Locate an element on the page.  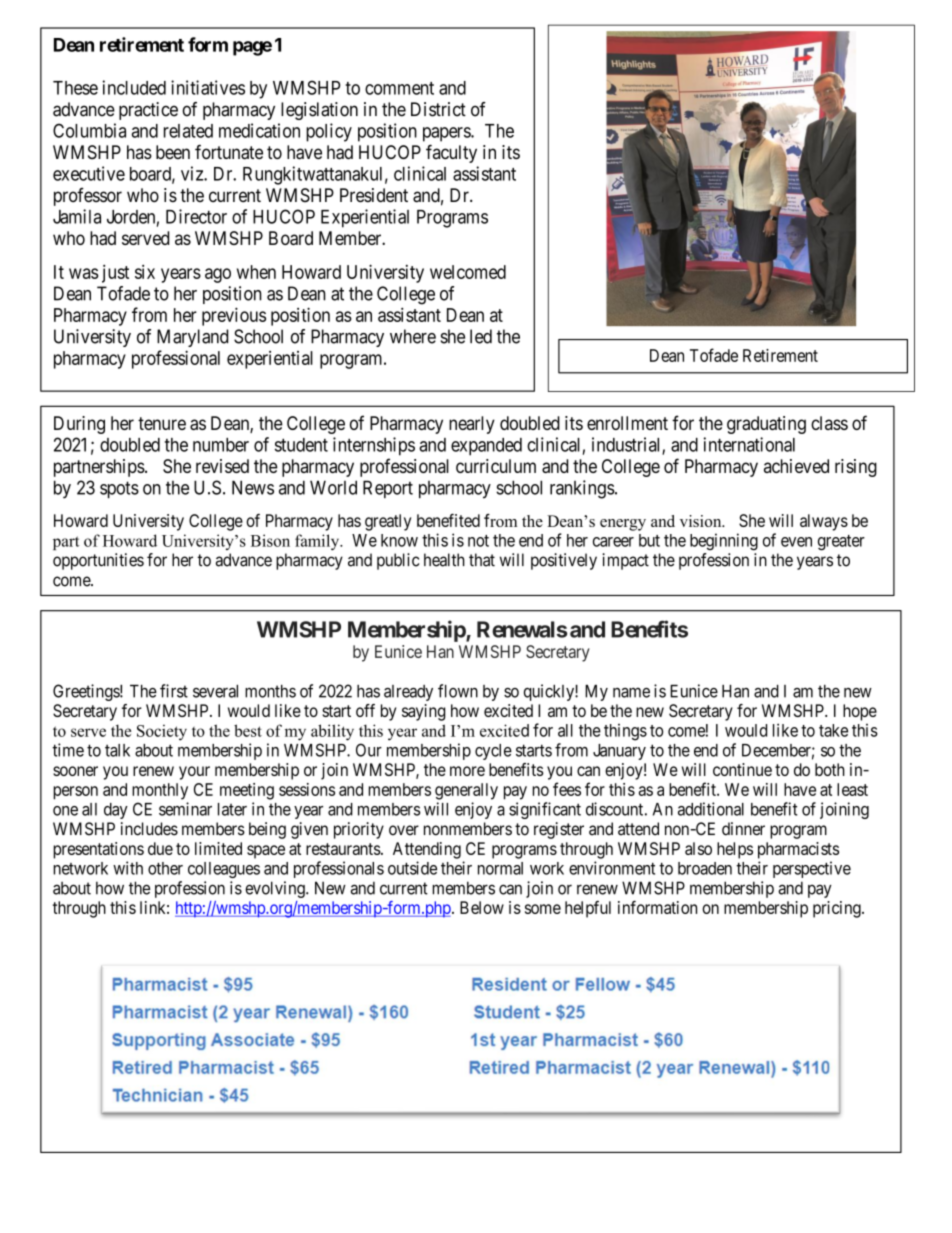
Below is located at coordinates (482, 907).
